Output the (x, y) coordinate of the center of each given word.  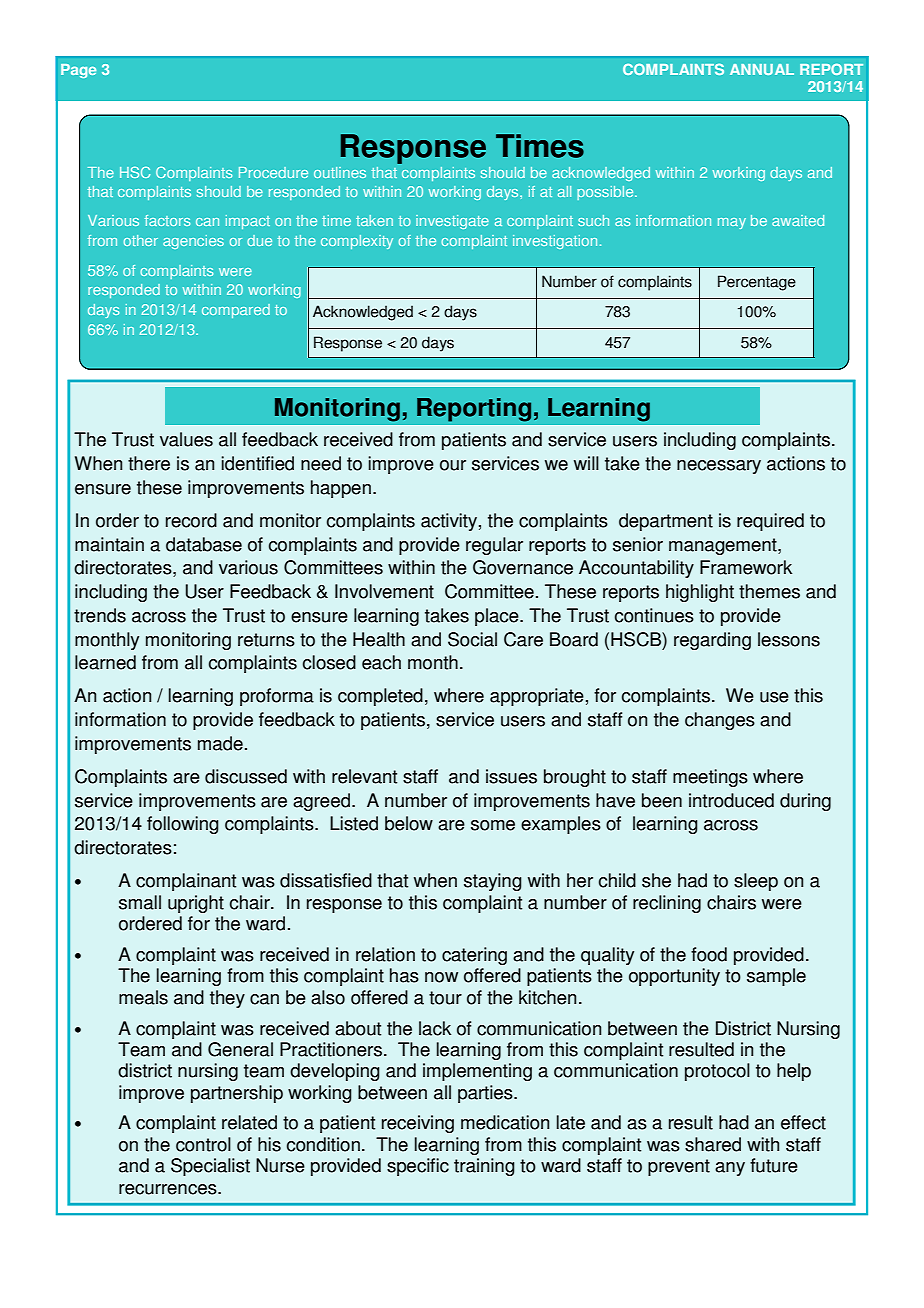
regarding (712, 641)
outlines (340, 172)
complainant (186, 882)
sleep (756, 882)
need (321, 463)
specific (418, 1167)
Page (78, 71)
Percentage (757, 283)
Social (472, 639)
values (186, 439)
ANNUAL (762, 69)
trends (100, 615)
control (203, 1144)
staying (493, 882)
